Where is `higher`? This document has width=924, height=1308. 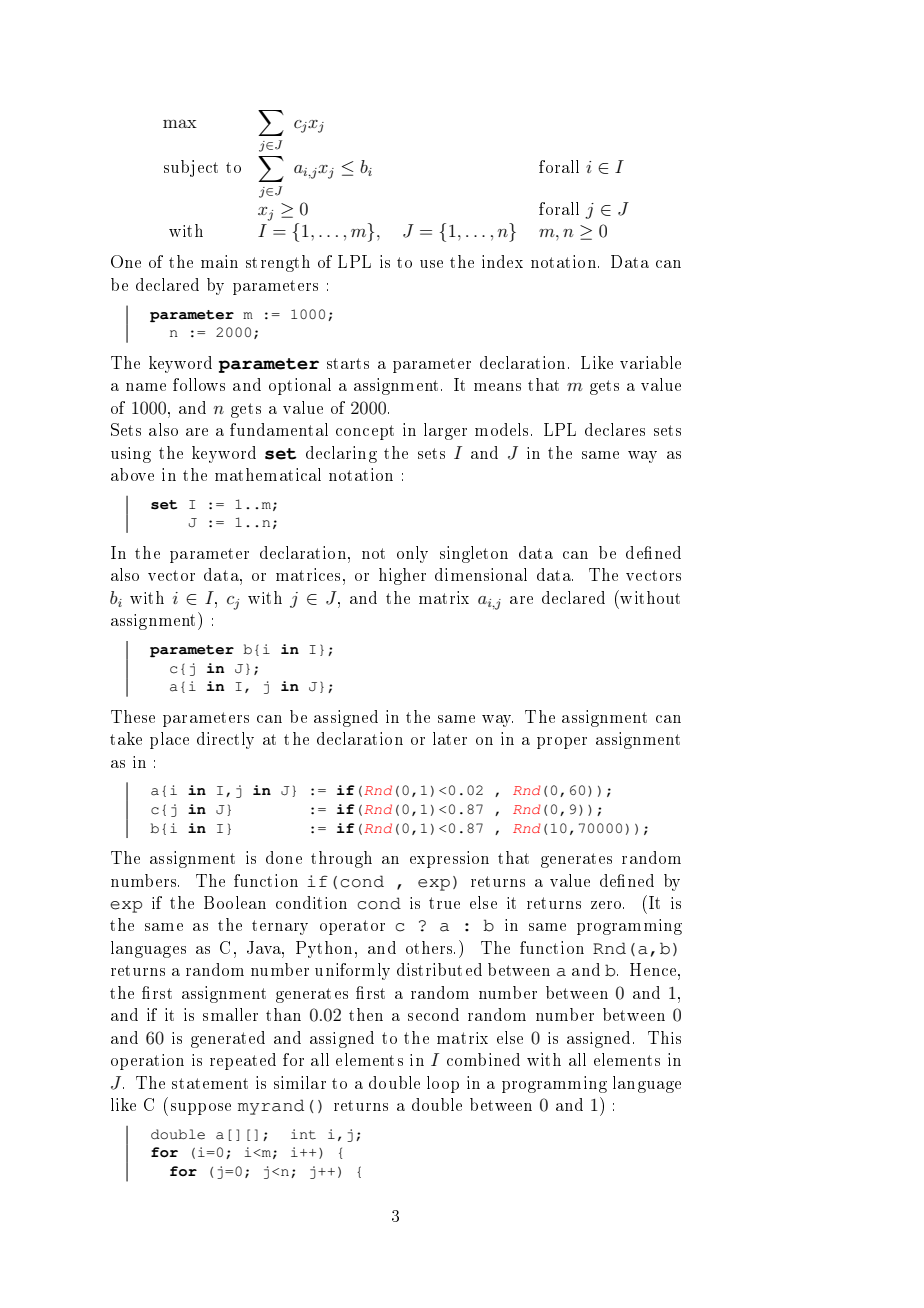
higher is located at coordinates (402, 576).
